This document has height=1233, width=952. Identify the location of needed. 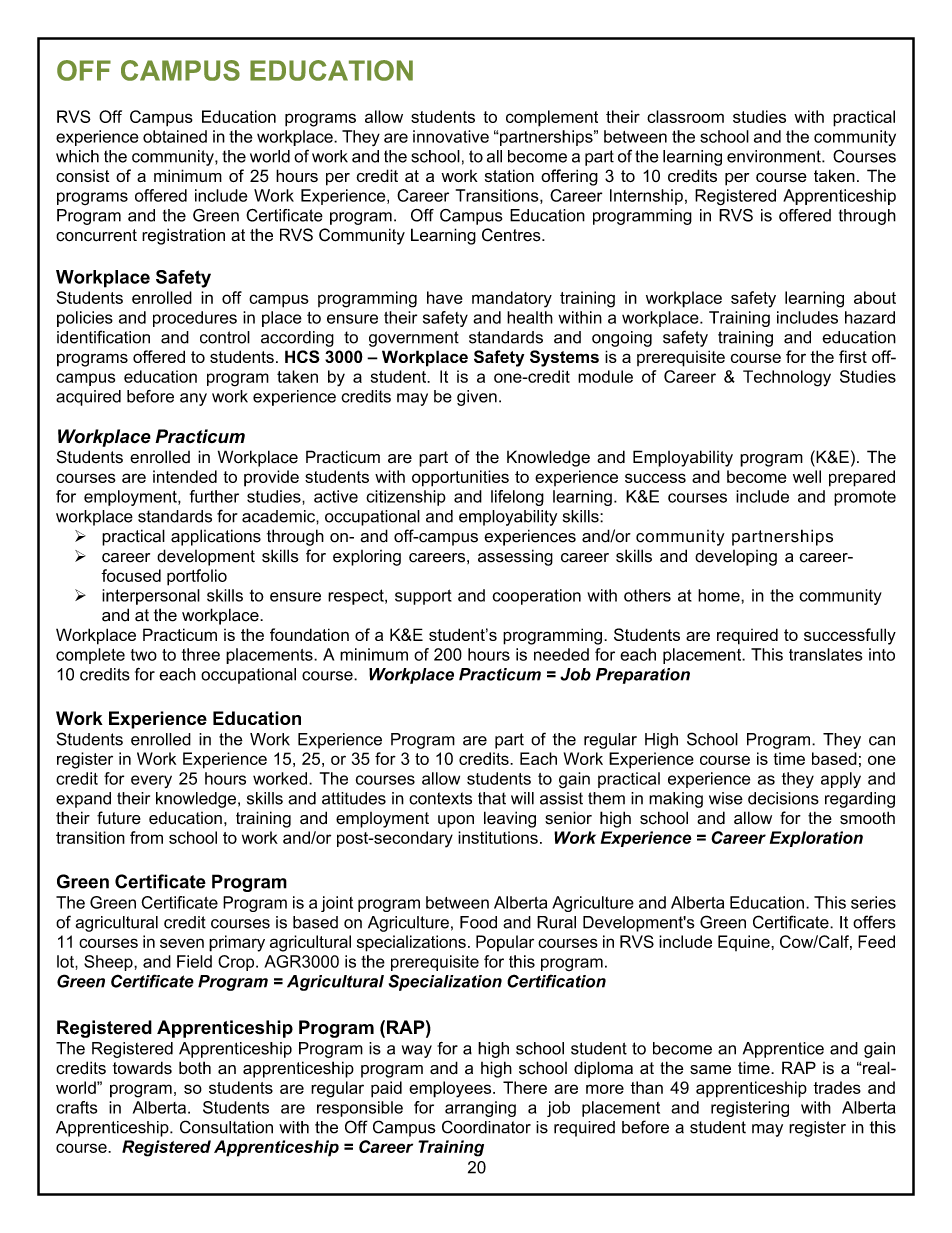
(561, 654).
